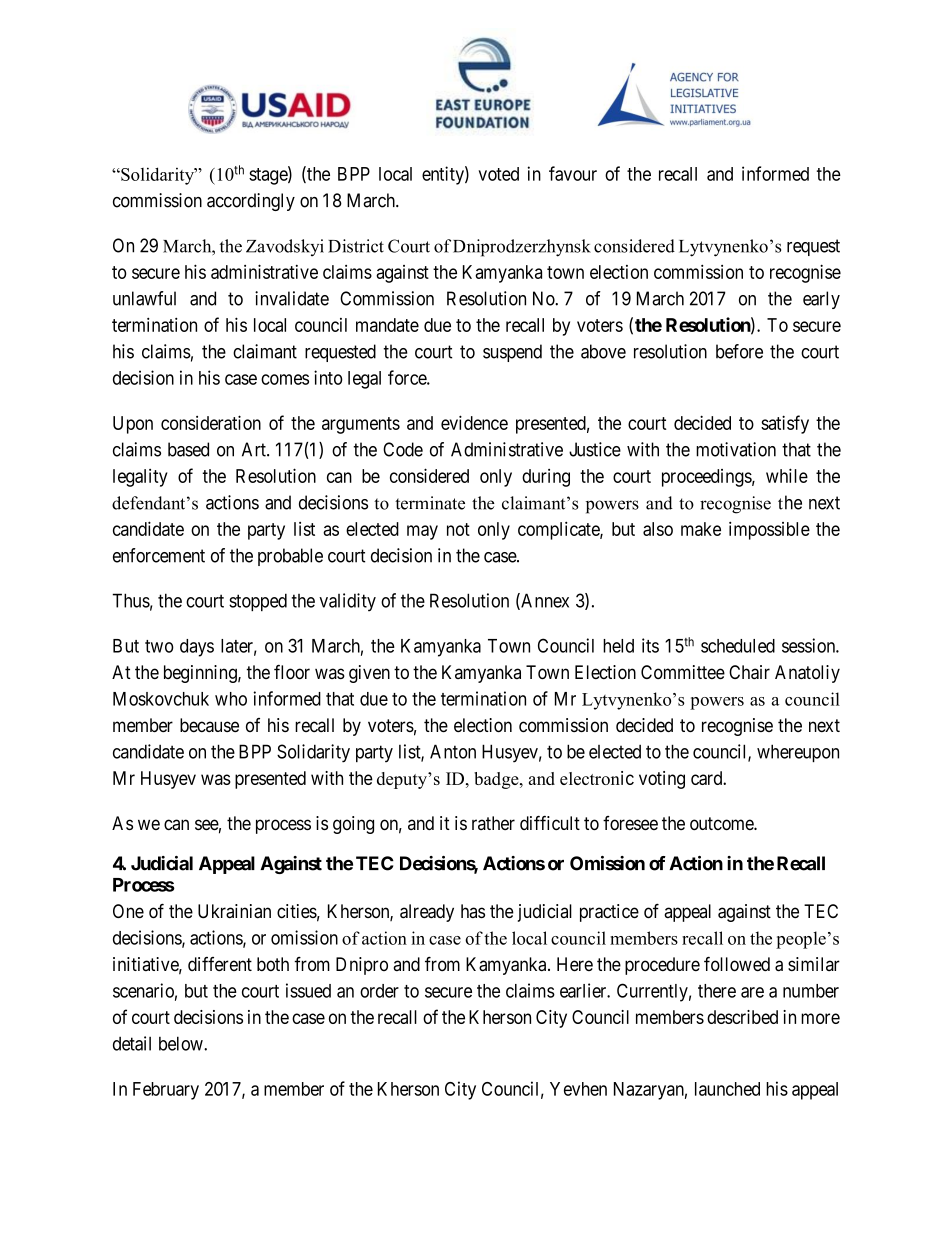 This page has height=1233, width=952. Describe the element at coordinates (498, 174) in the page. I see `voted` at that location.
